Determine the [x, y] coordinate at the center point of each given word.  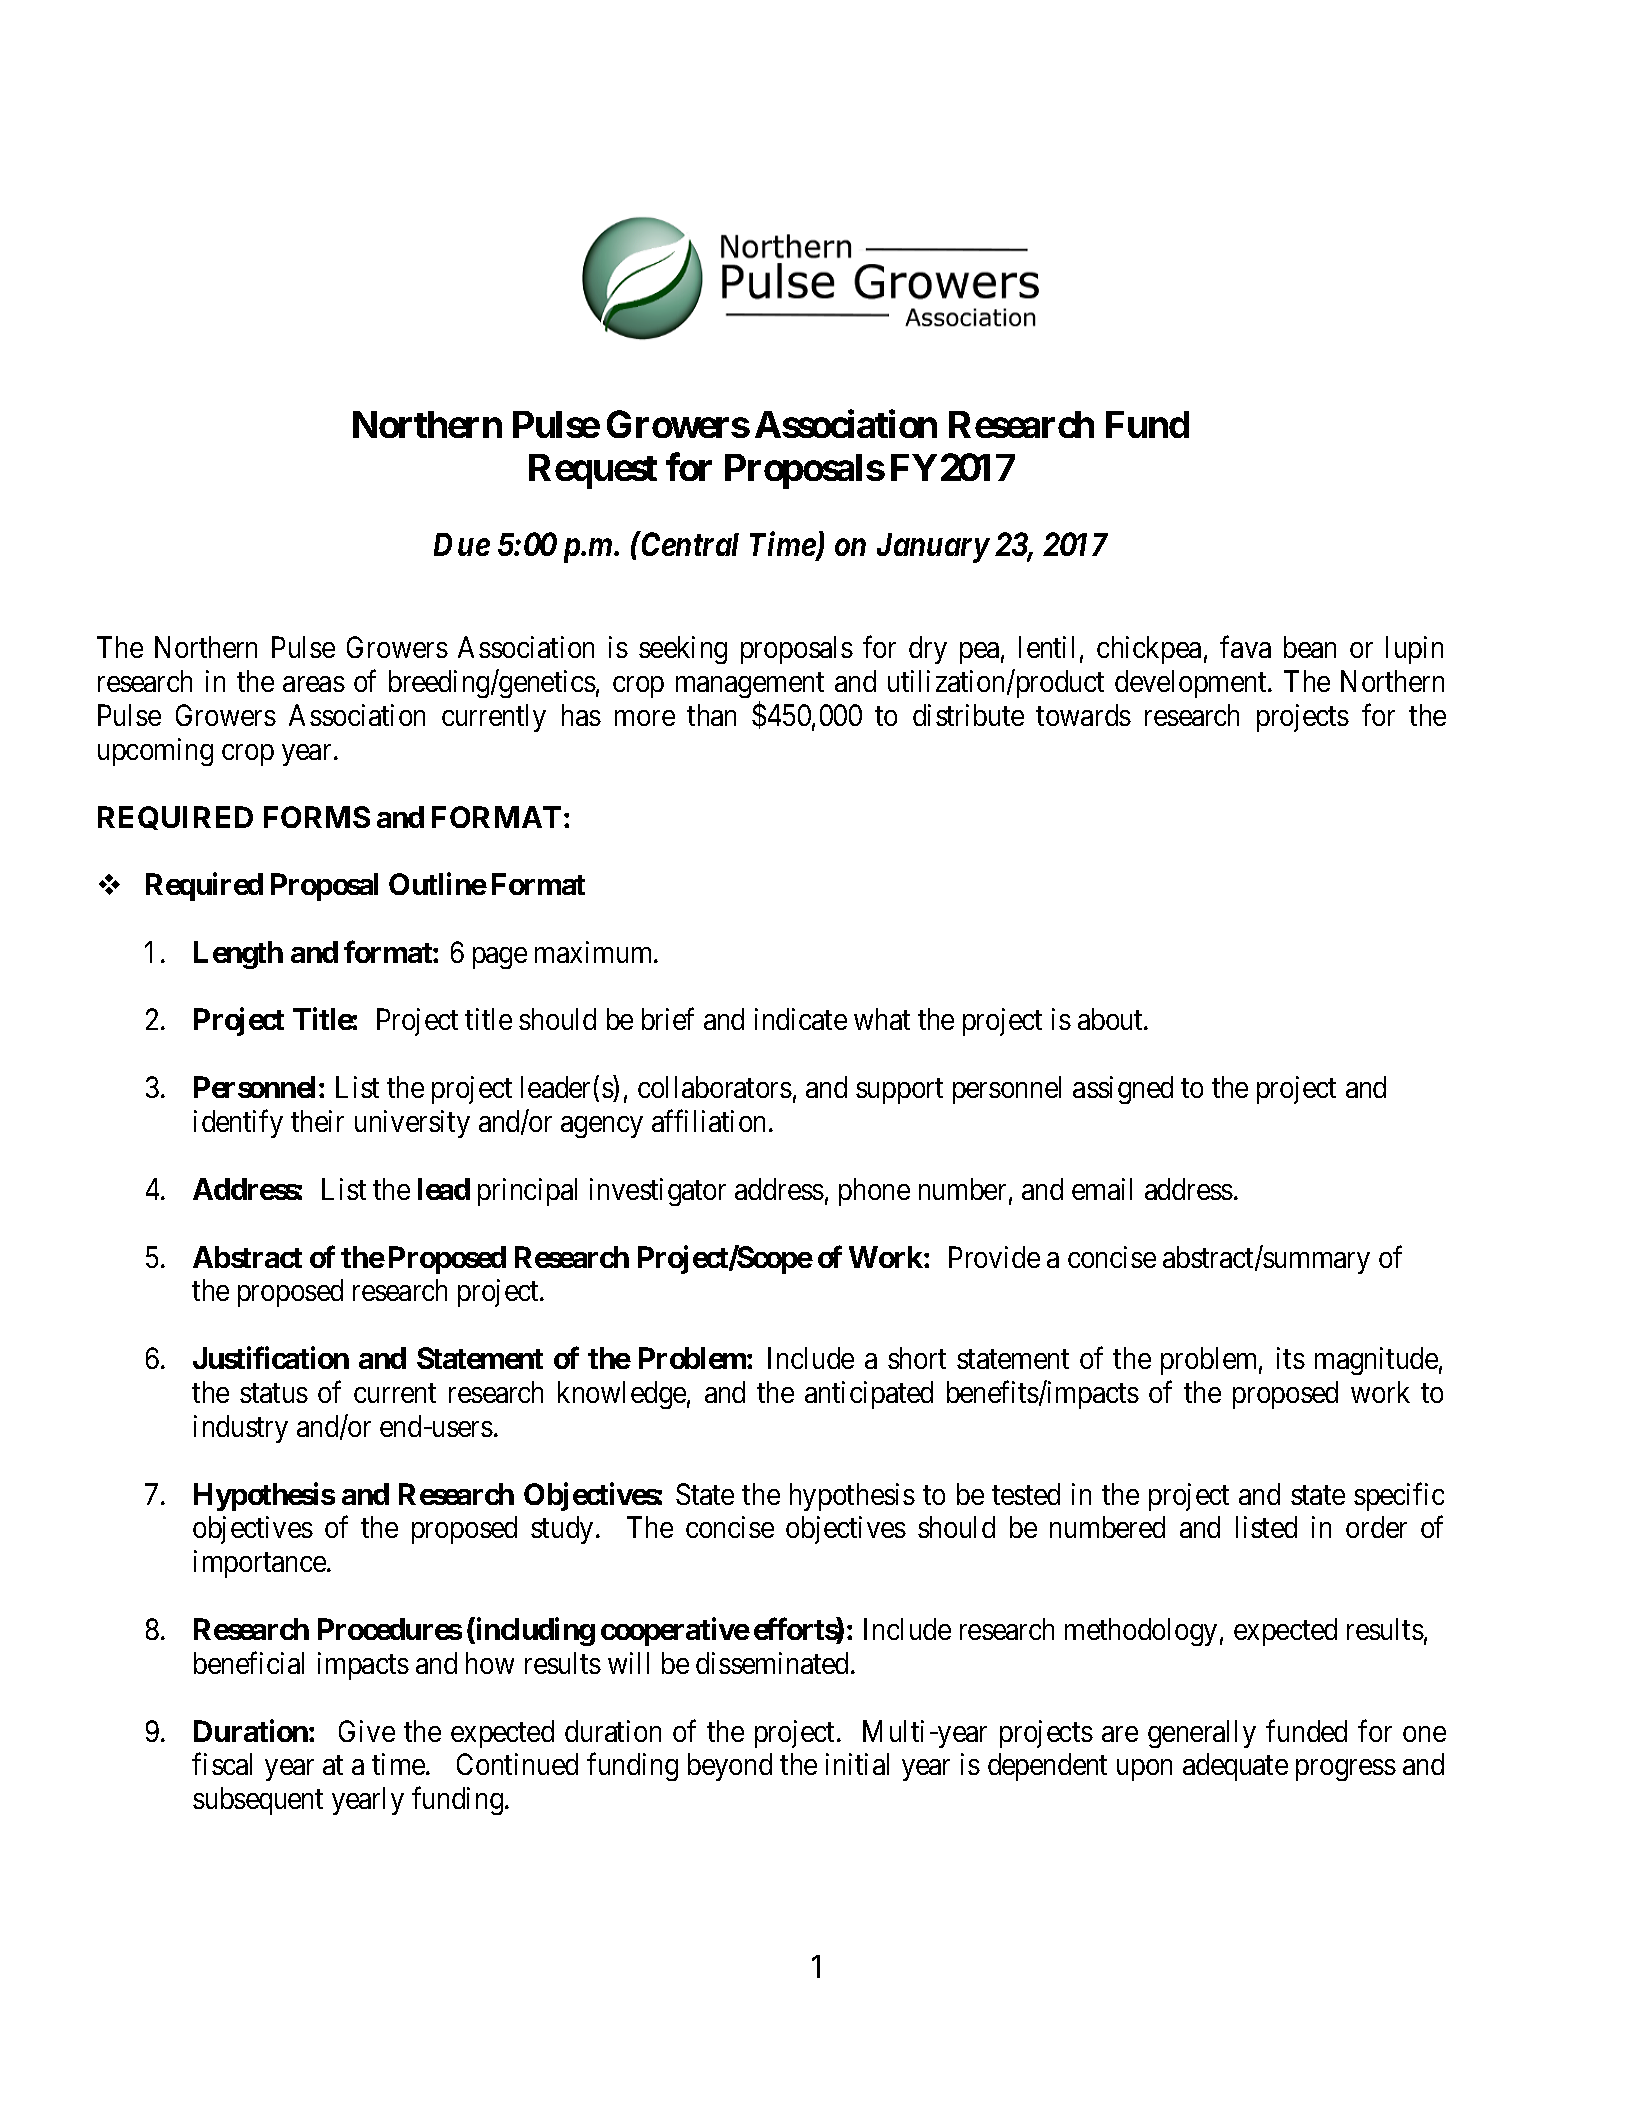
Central [689, 544]
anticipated [869, 1395]
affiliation [711, 1121]
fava [1245, 647]
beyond [730, 1767]
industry [241, 1429]
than [711, 715]
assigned [1123, 1090]
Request [593, 471]
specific [1399, 1496]
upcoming [155, 752]
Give [367, 1731]
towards [1083, 715]
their [317, 1121]
